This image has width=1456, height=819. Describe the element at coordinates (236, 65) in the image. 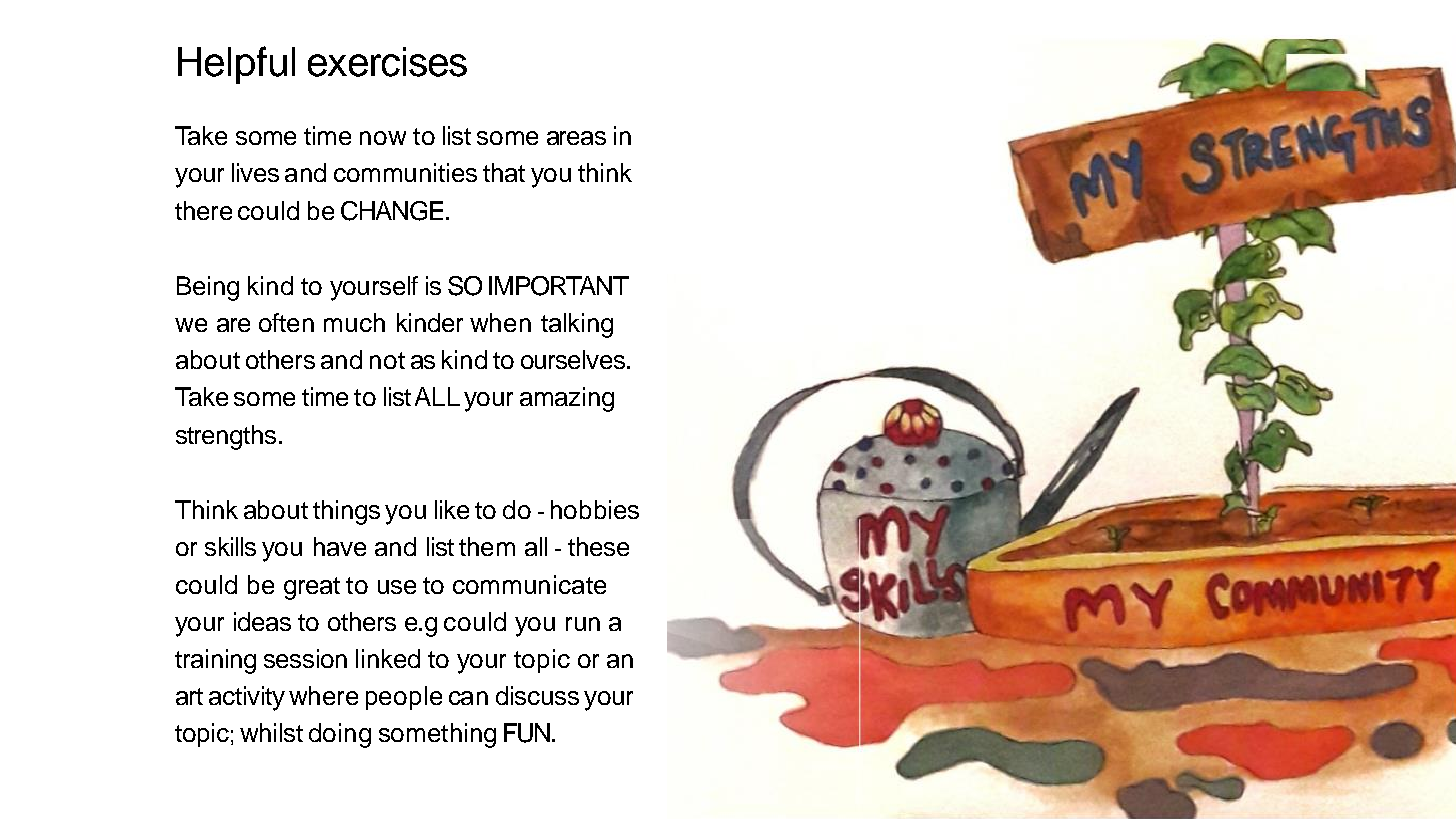

I see `Helpful` at that location.
